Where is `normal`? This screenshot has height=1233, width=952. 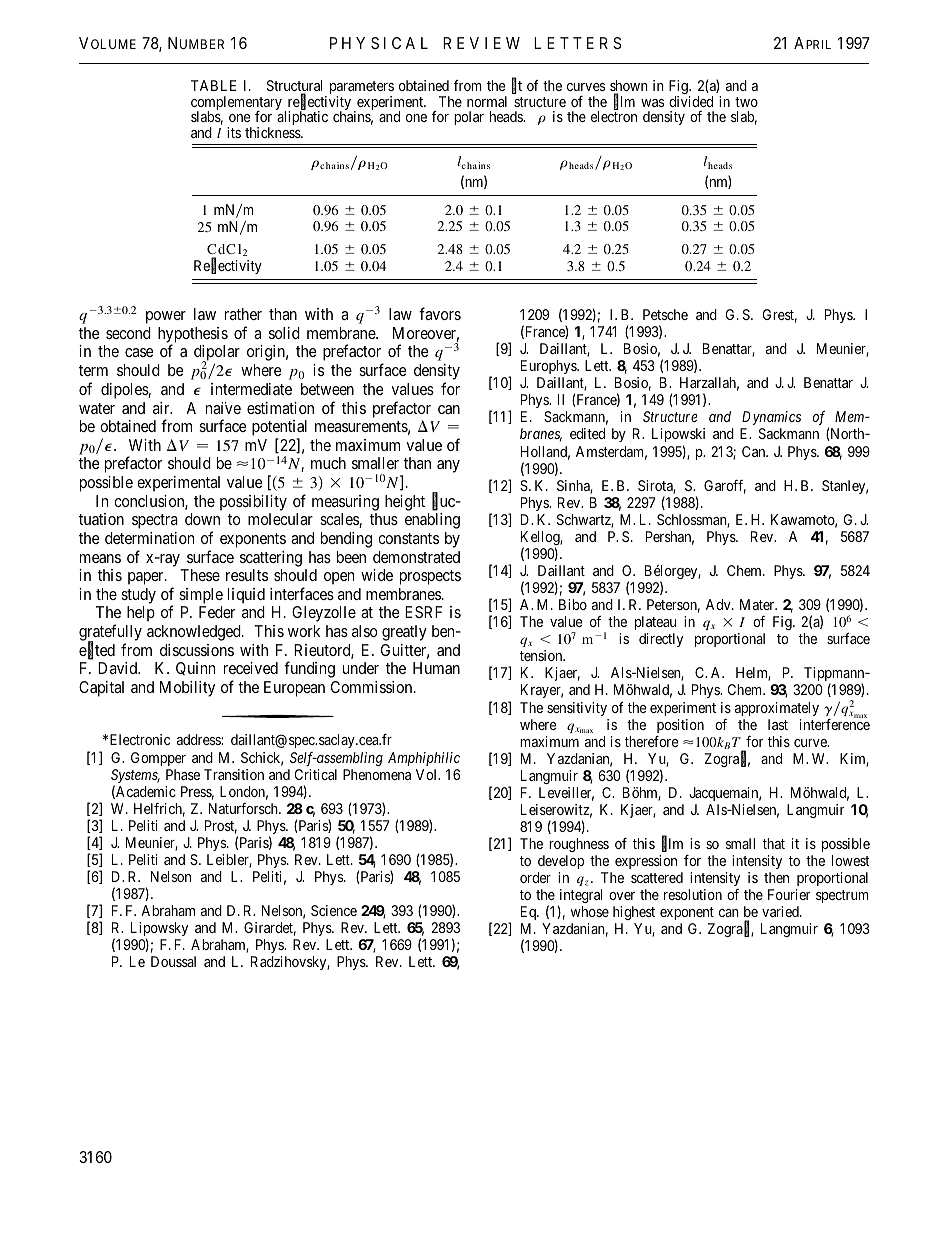 normal is located at coordinates (487, 101).
